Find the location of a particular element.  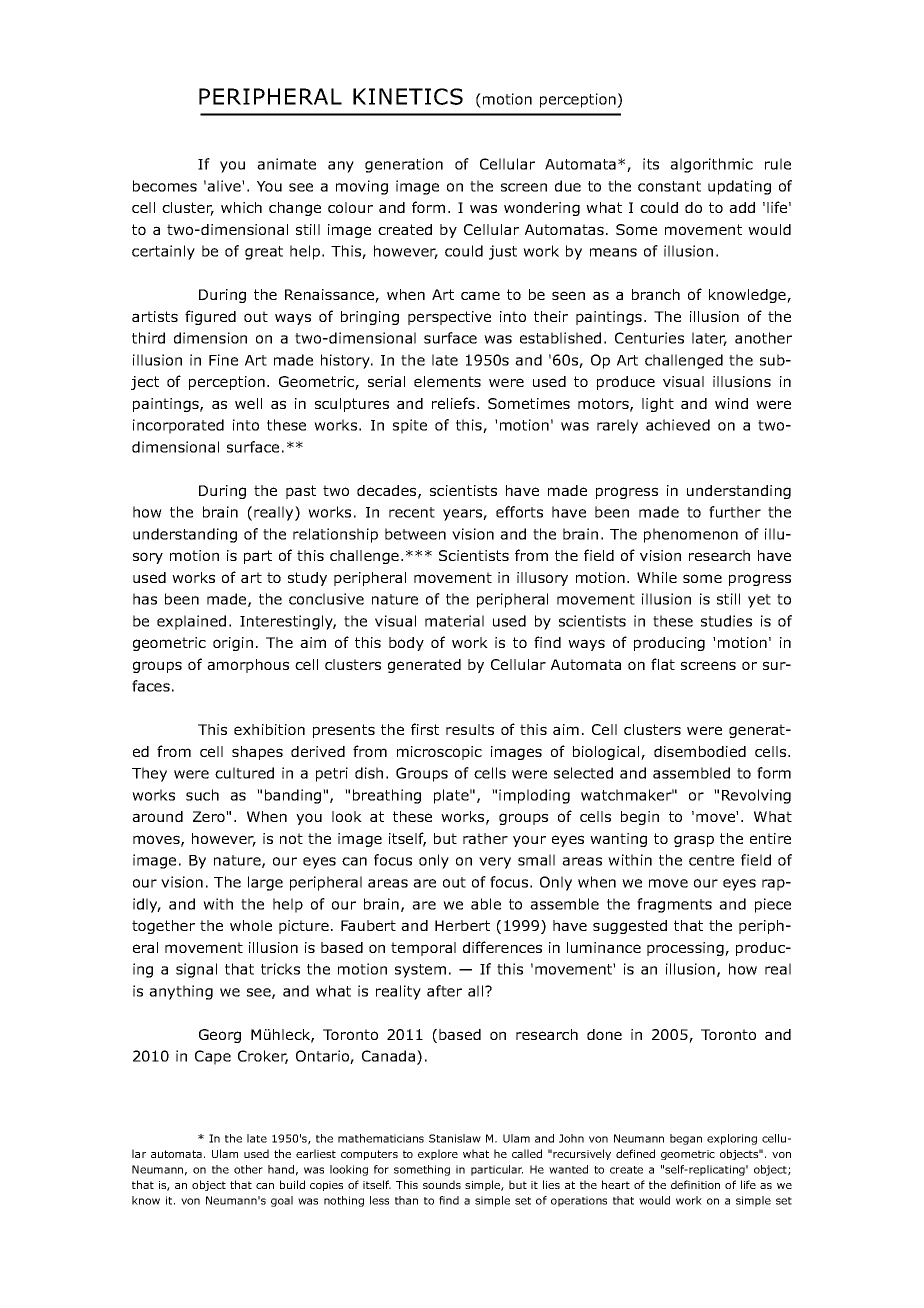

alive is located at coordinates (225, 186).
